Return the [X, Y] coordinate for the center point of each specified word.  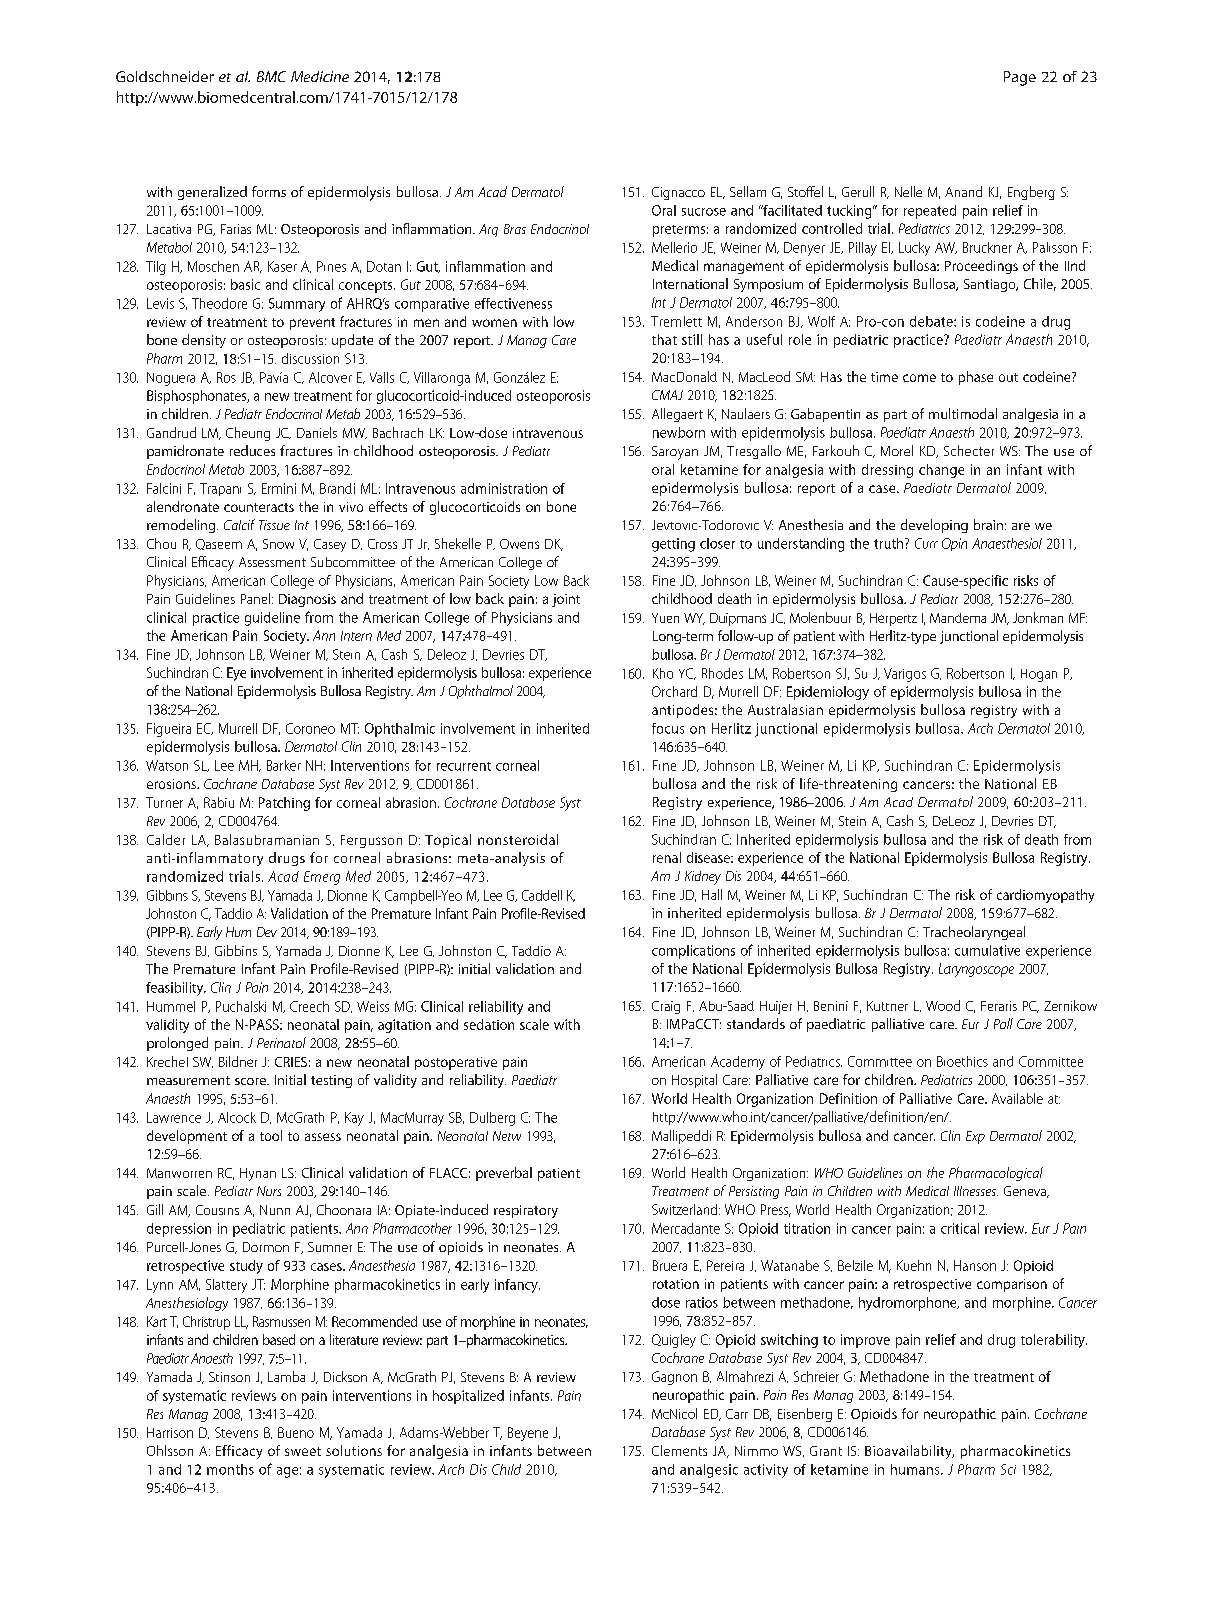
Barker [284, 765]
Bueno [296, 1432]
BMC [271, 76]
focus [668, 728]
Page [1020, 78]
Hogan [1039, 675]
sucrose [704, 212]
